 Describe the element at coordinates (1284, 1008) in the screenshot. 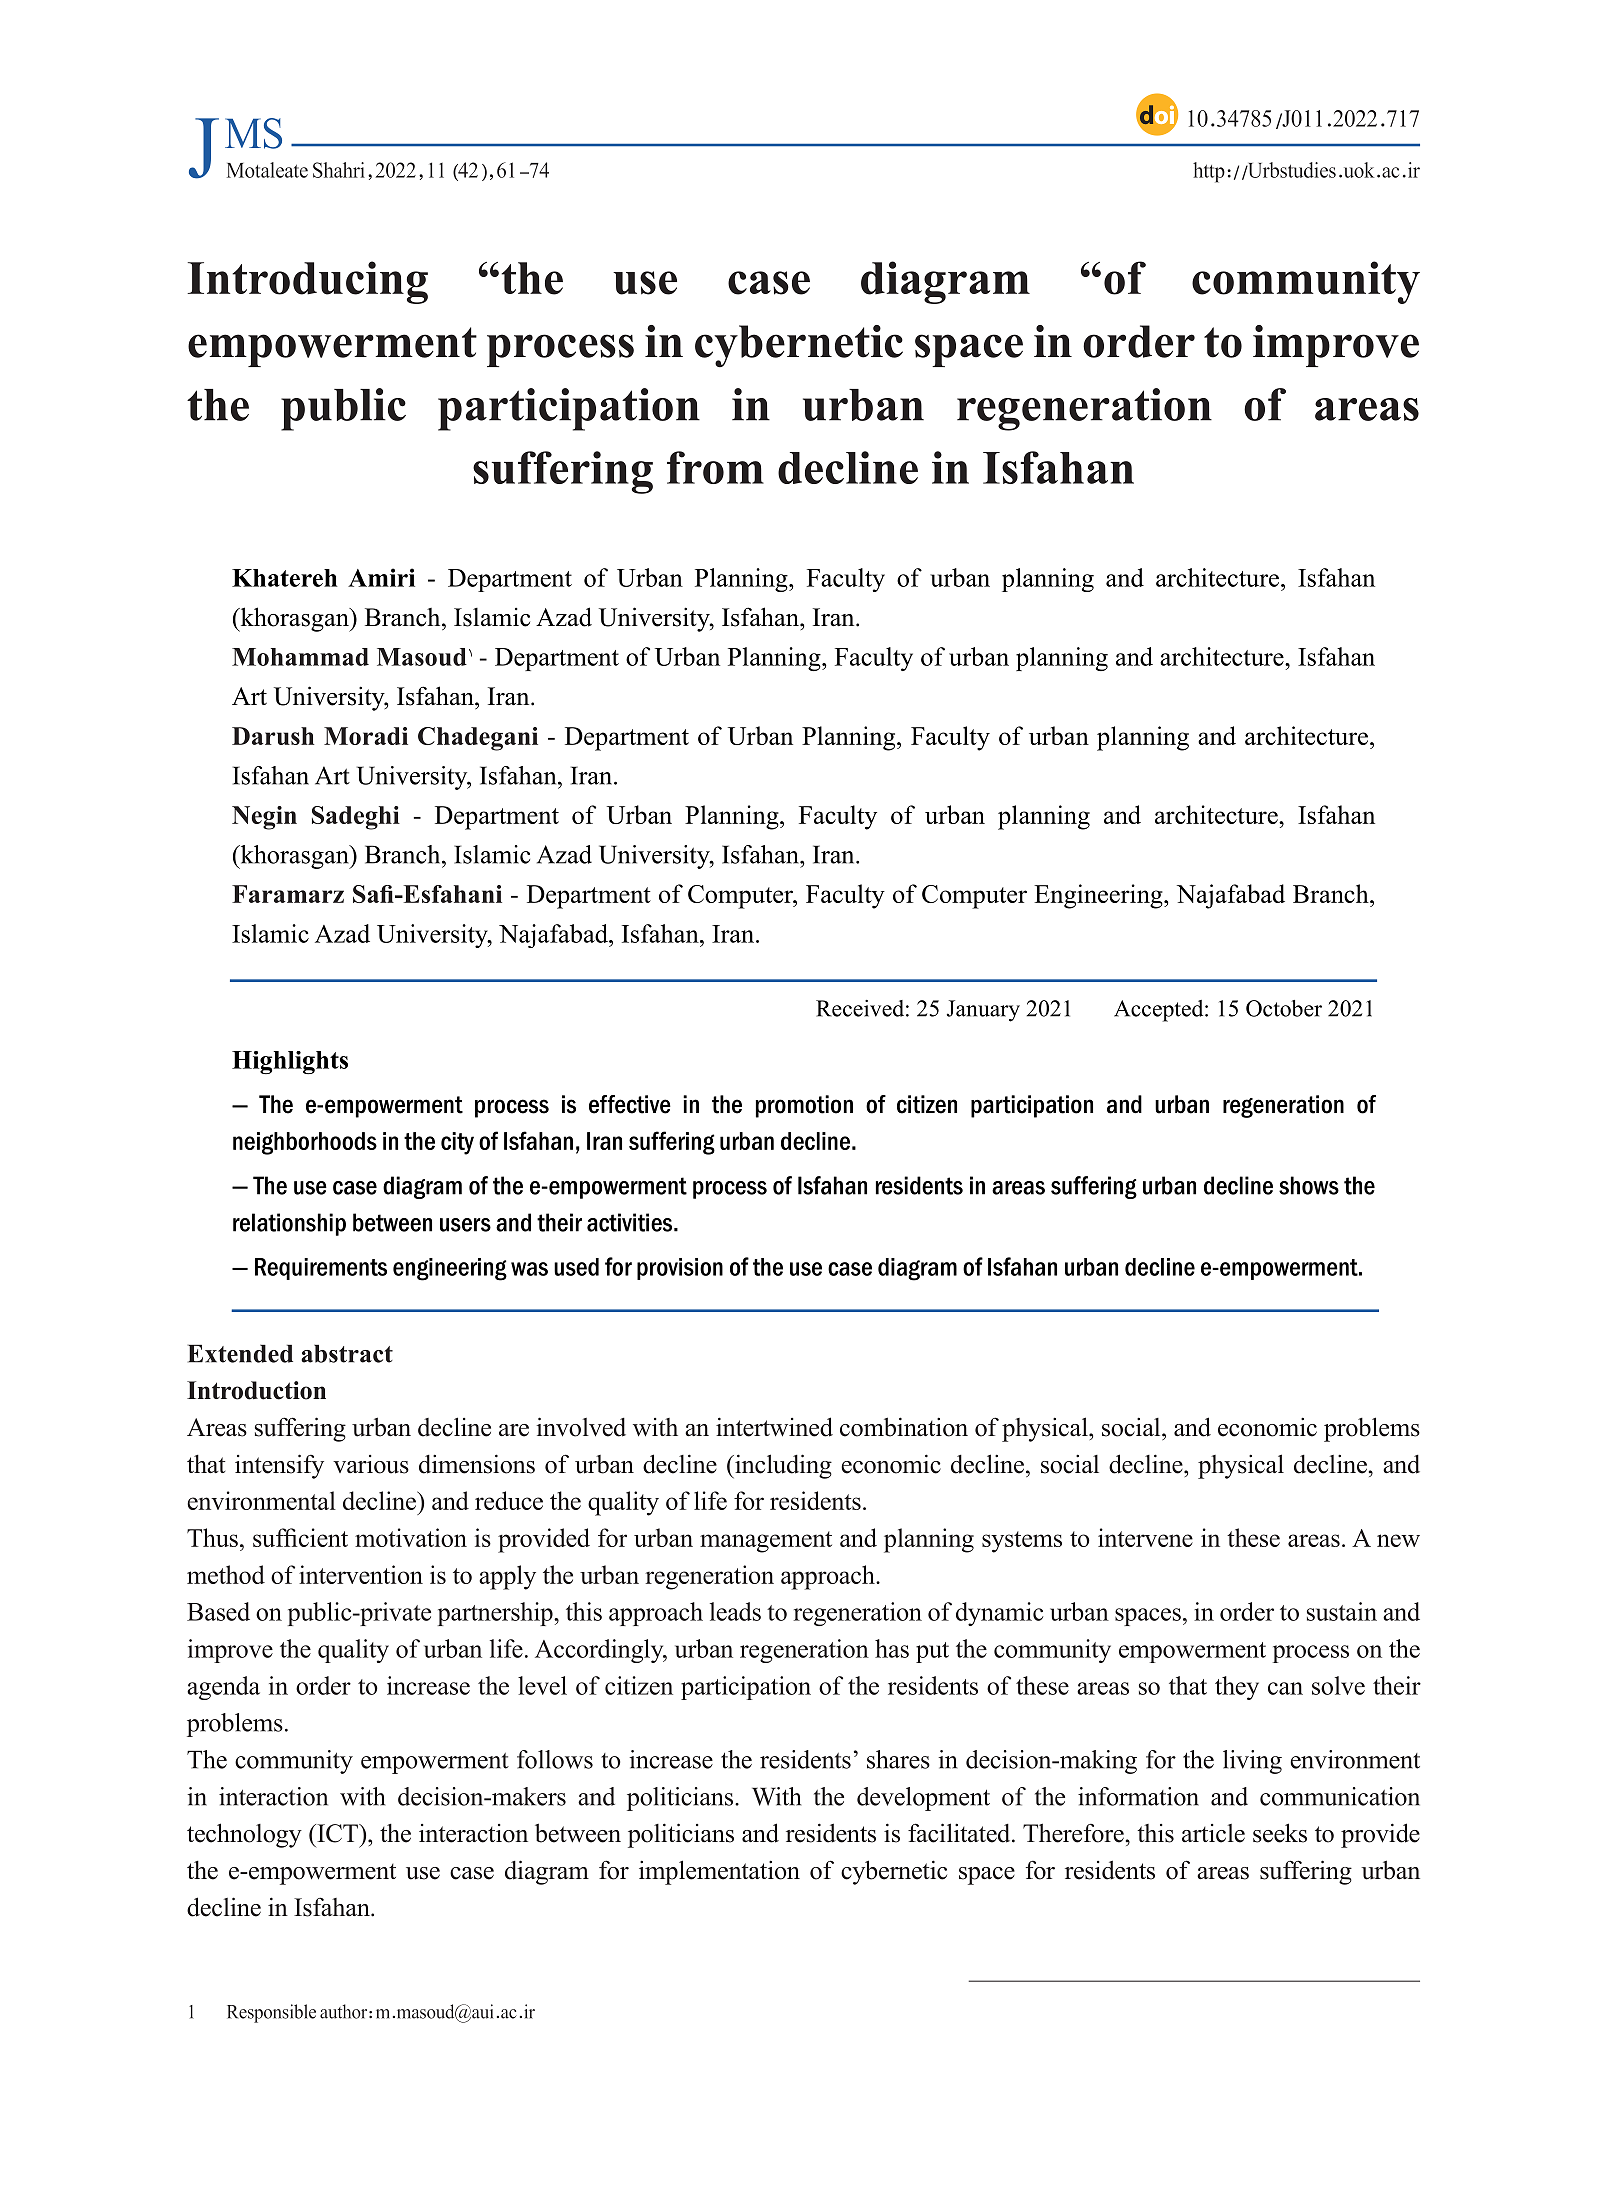

I see `October` at that location.
